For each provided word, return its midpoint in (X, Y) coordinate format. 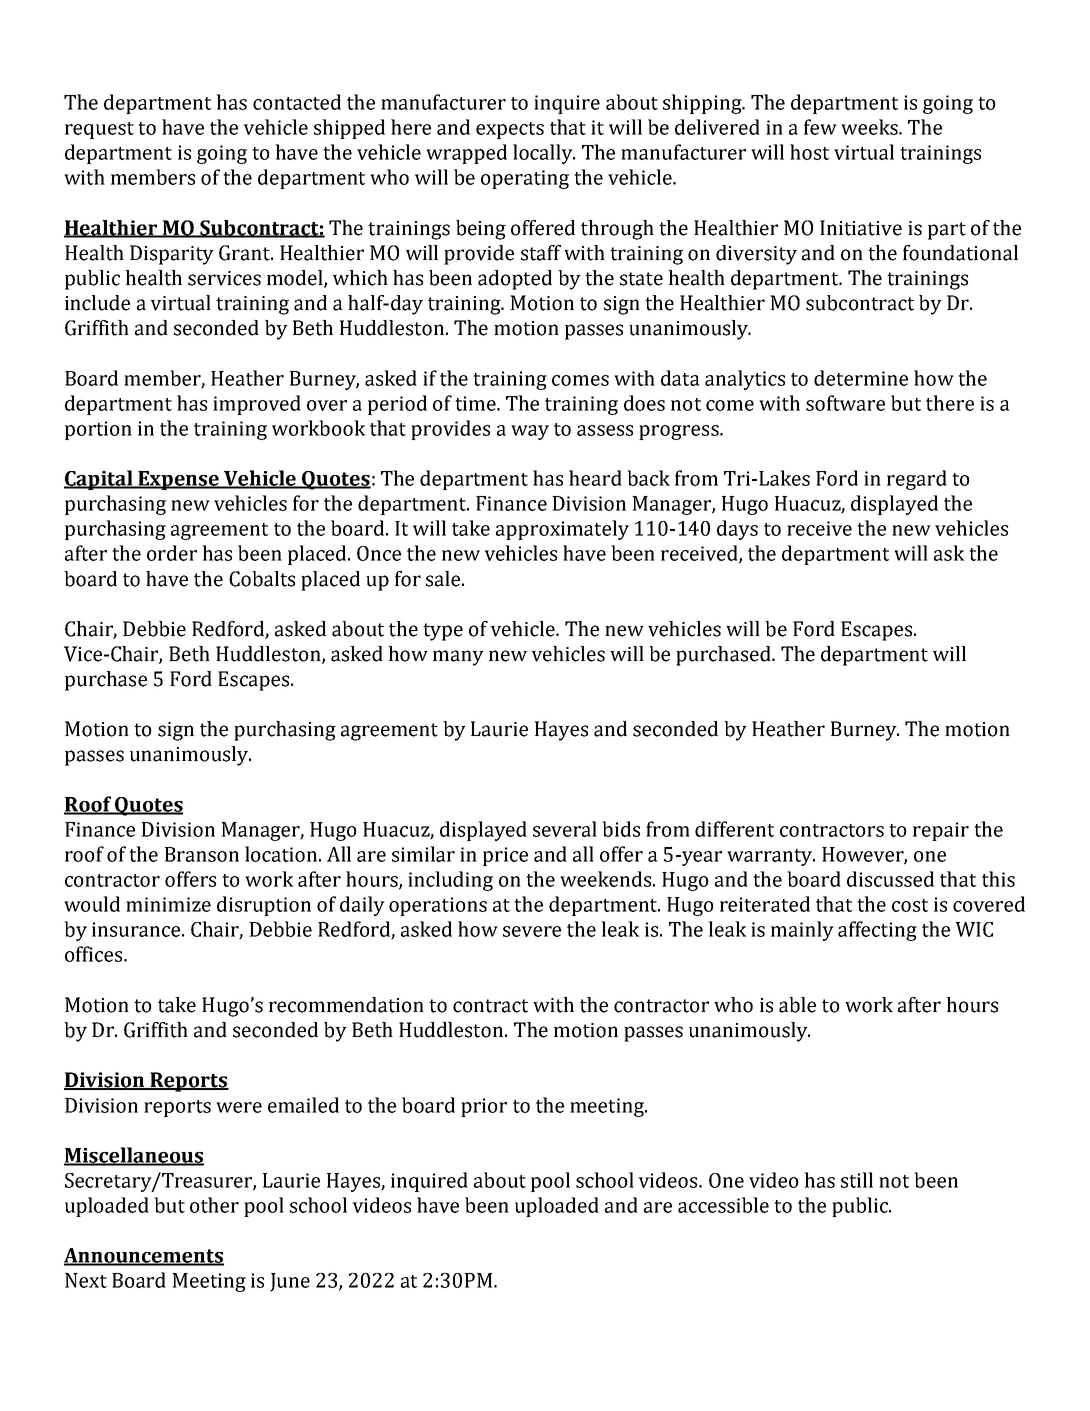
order (172, 553)
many (458, 658)
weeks (870, 127)
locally (544, 154)
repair (941, 831)
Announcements (144, 1256)
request (99, 130)
